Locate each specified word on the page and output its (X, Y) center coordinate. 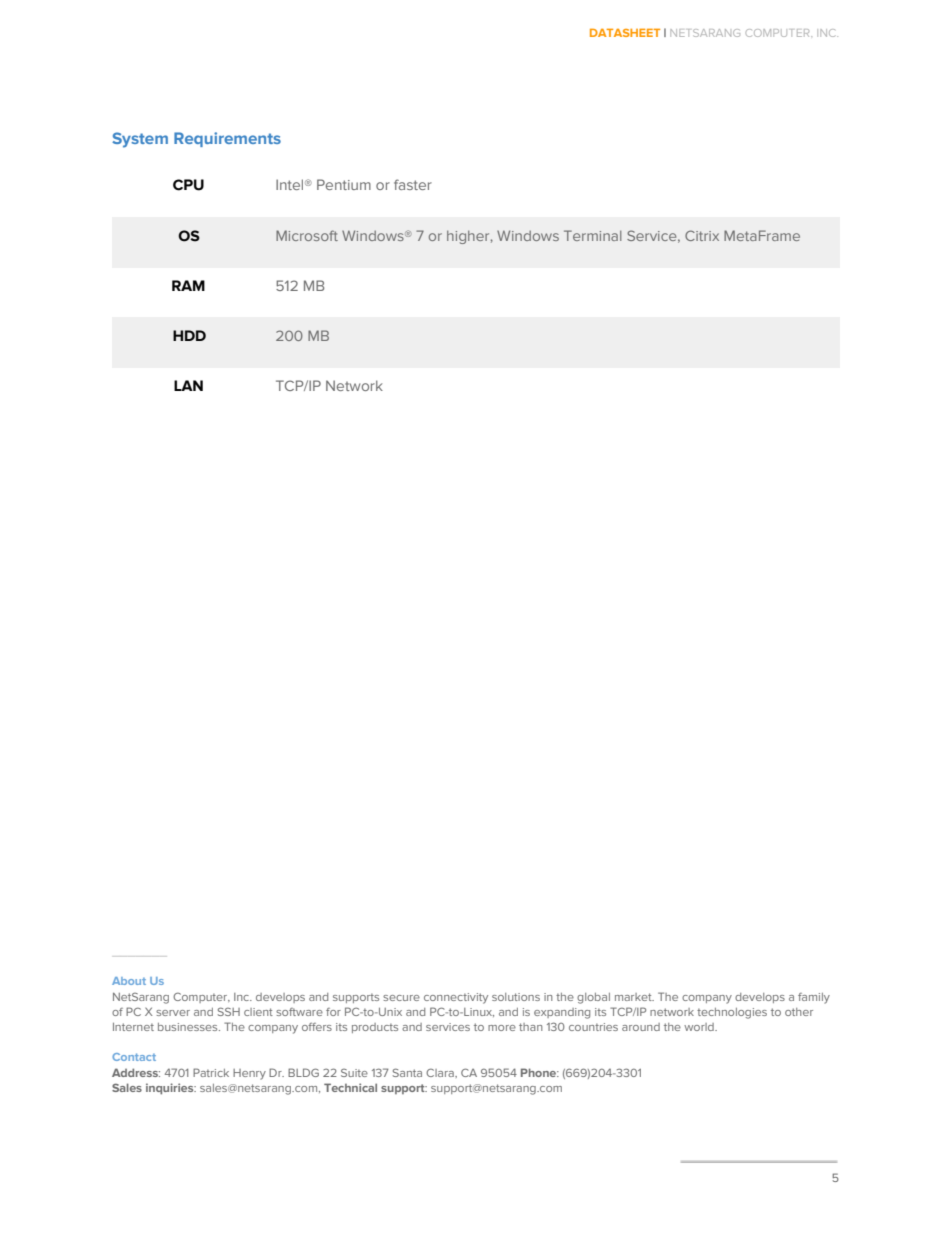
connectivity (456, 998)
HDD (189, 335)
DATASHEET (625, 33)
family (814, 998)
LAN (188, 385)
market (634, 997)
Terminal (593, 235)
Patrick (211, 1072)
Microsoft (307, 235)
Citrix (702, 235)
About (129, 981)
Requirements (227, 139)
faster (413, 184)
